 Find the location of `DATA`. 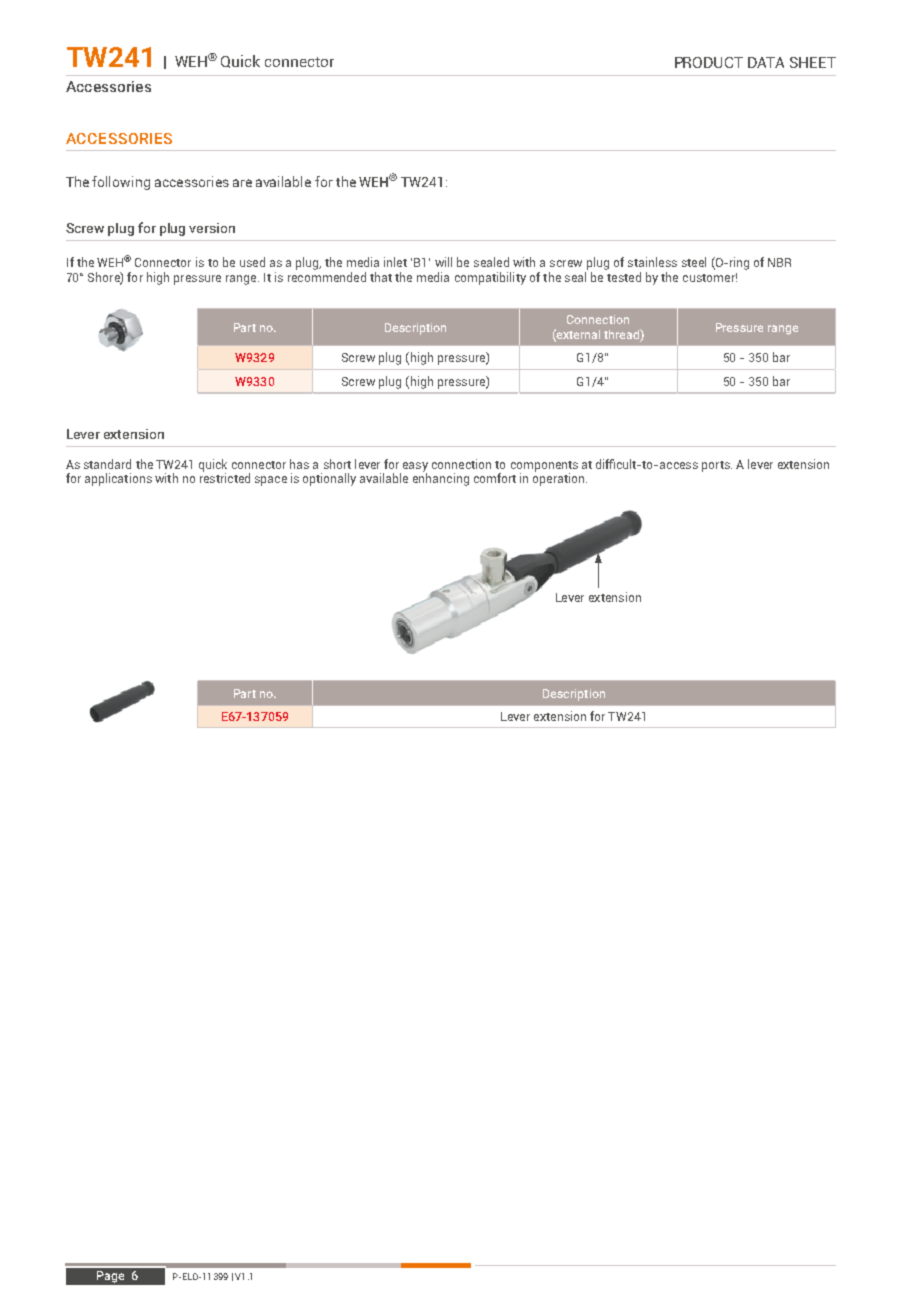

DATA is located at coordinates (766, 62).
